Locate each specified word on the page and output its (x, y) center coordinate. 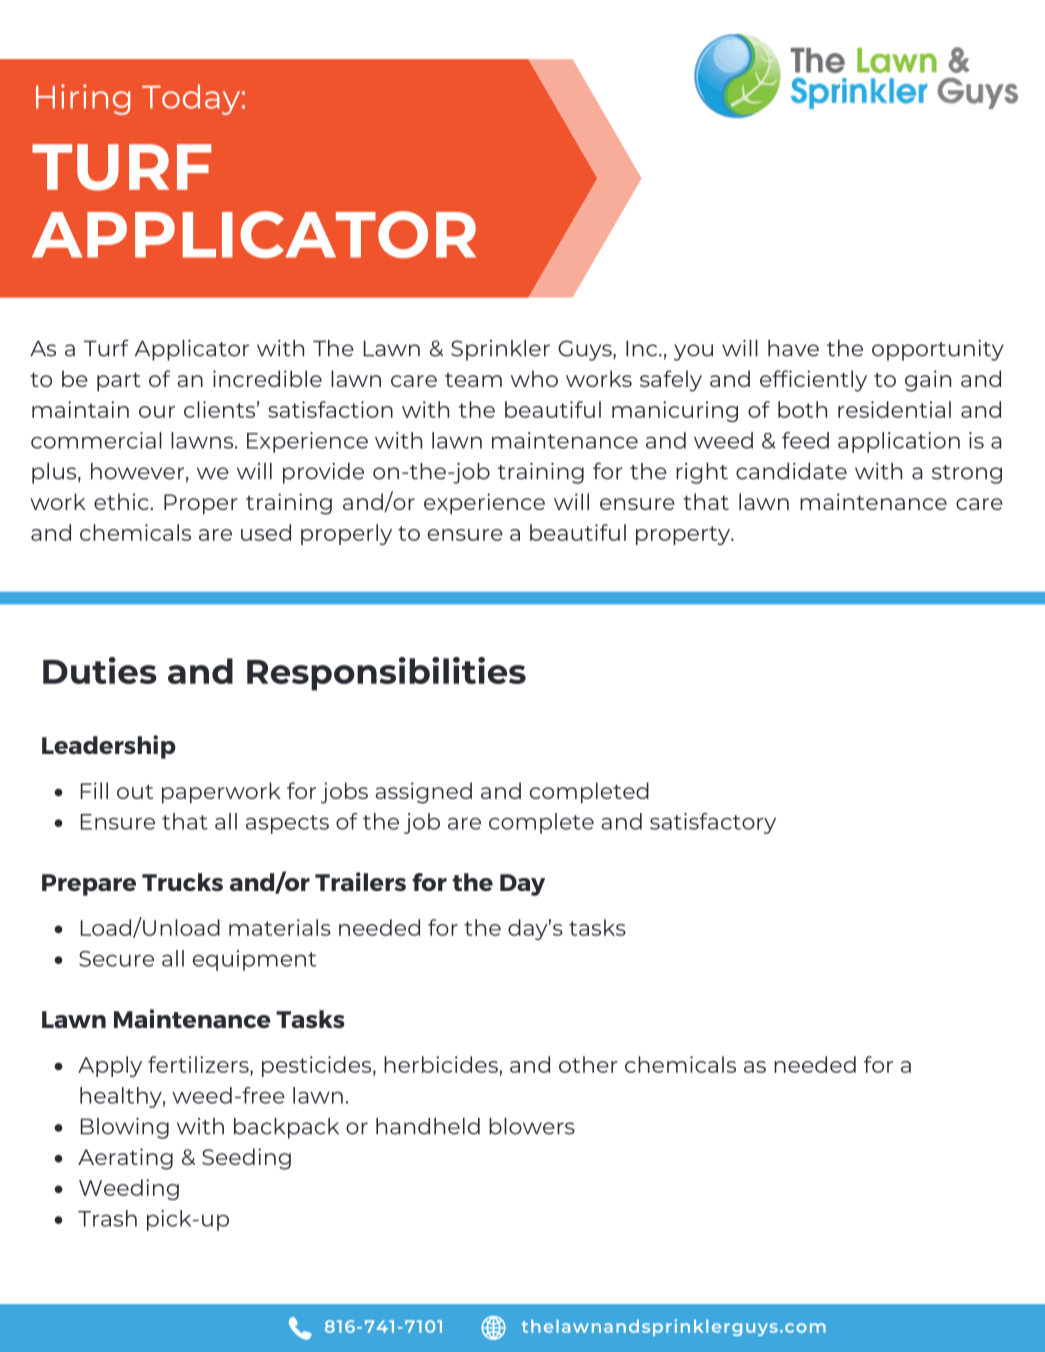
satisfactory (713, 823)
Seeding (246, 1159)
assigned (423, 793)
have (793, 348)
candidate (791, 471)
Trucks (182, 882)
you (693, 352)
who (534, 378)
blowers (532, 1126)
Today (191, 99)
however (137, 471)
